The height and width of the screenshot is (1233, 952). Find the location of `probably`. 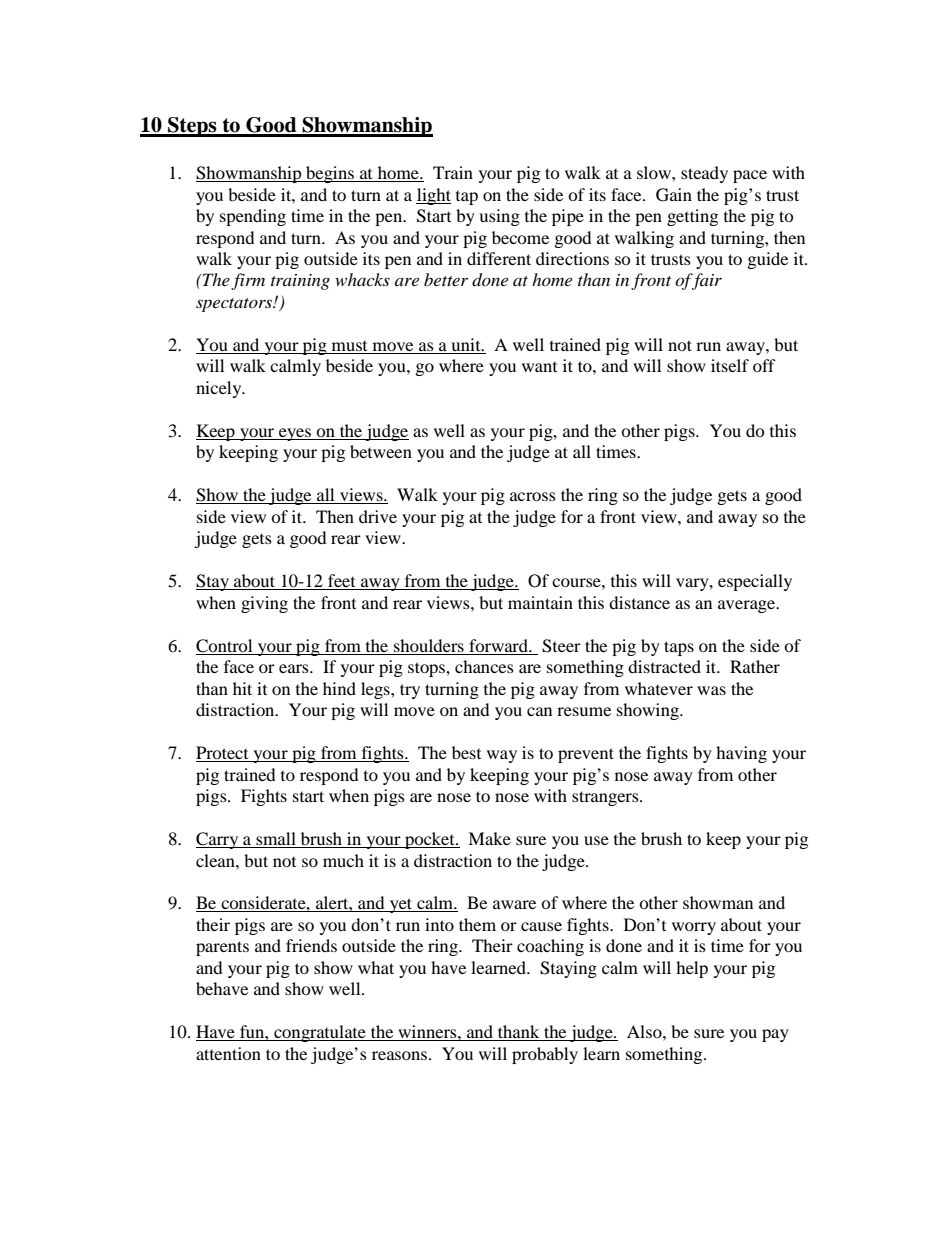

probably is located at coordinates (545, 1055).
